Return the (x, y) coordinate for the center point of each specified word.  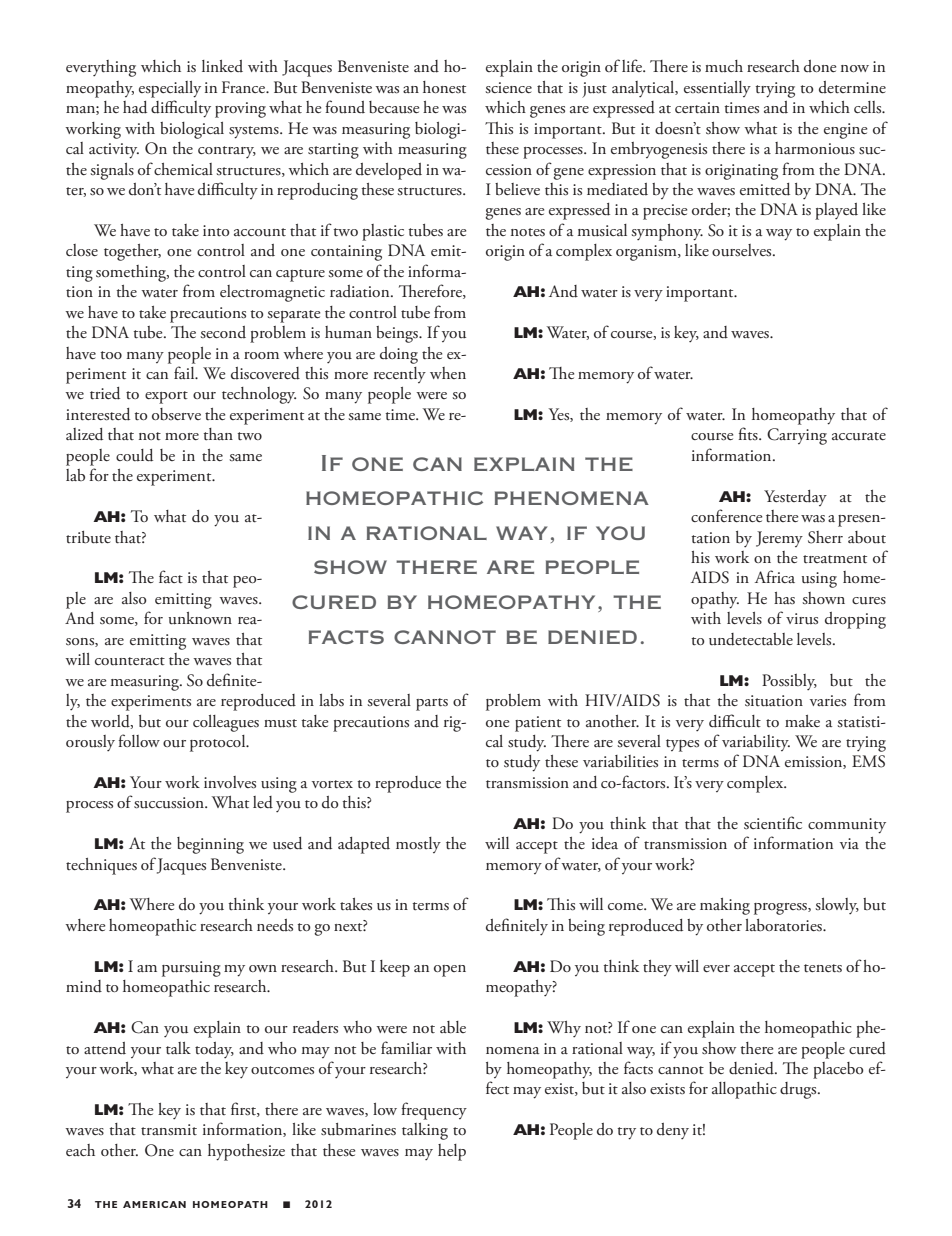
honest (444, 87)
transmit (169, 1130)
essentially (717, 89)
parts (432, 704)
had (135, 107)
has (784, 598)
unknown (200, 618)
